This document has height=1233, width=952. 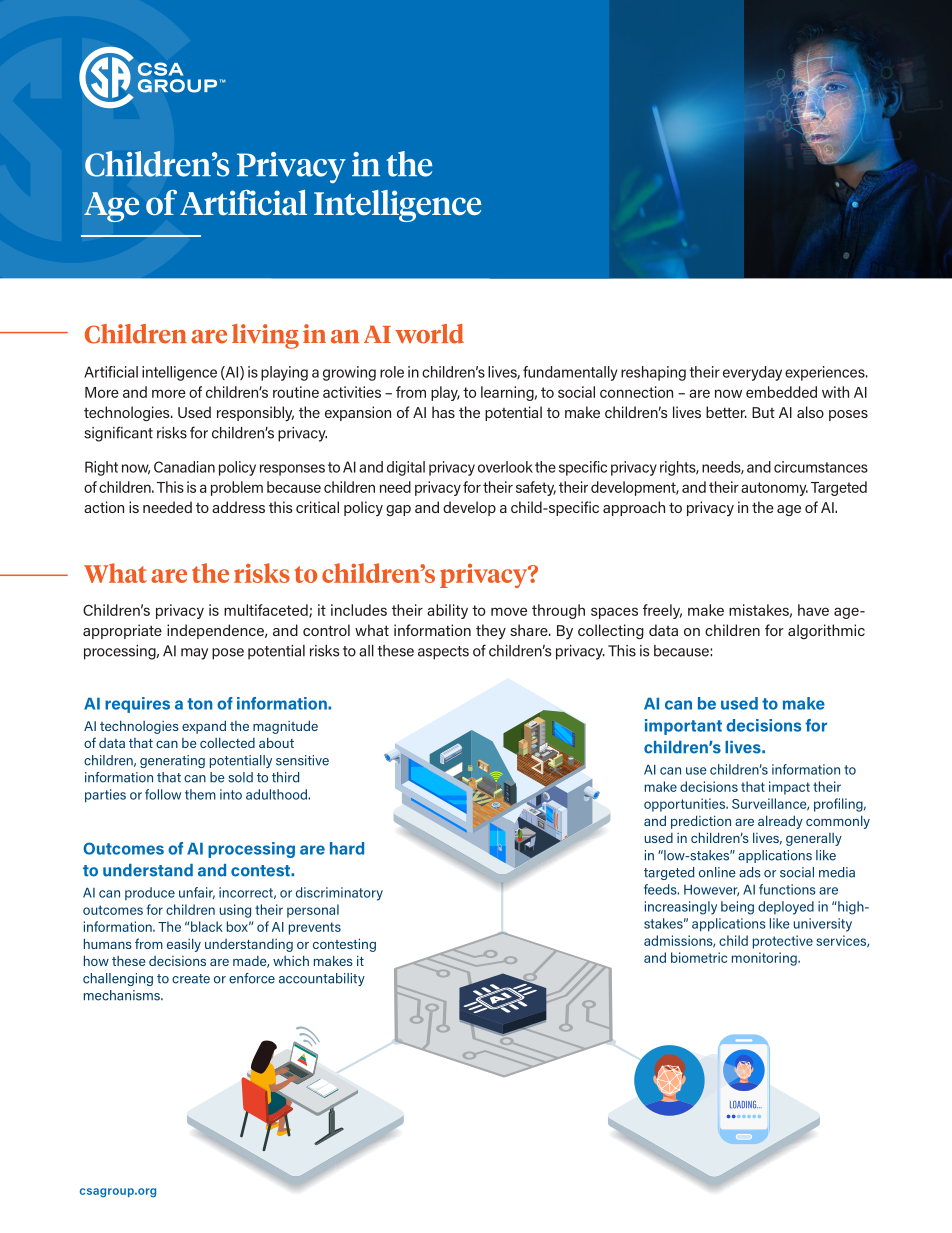 I want to click on world, so click(x=429, y=334).
